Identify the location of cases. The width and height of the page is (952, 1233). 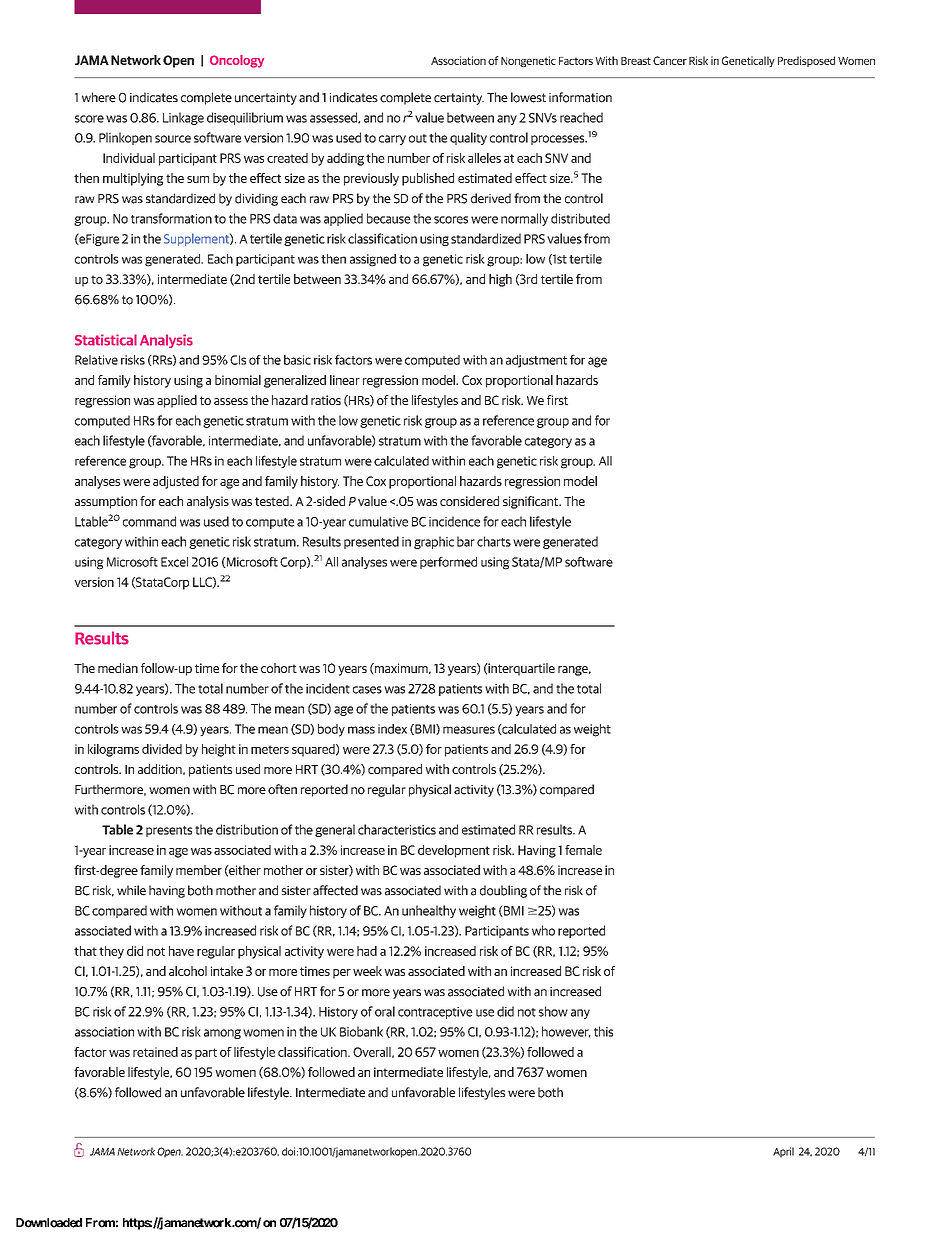
(367, 690).
